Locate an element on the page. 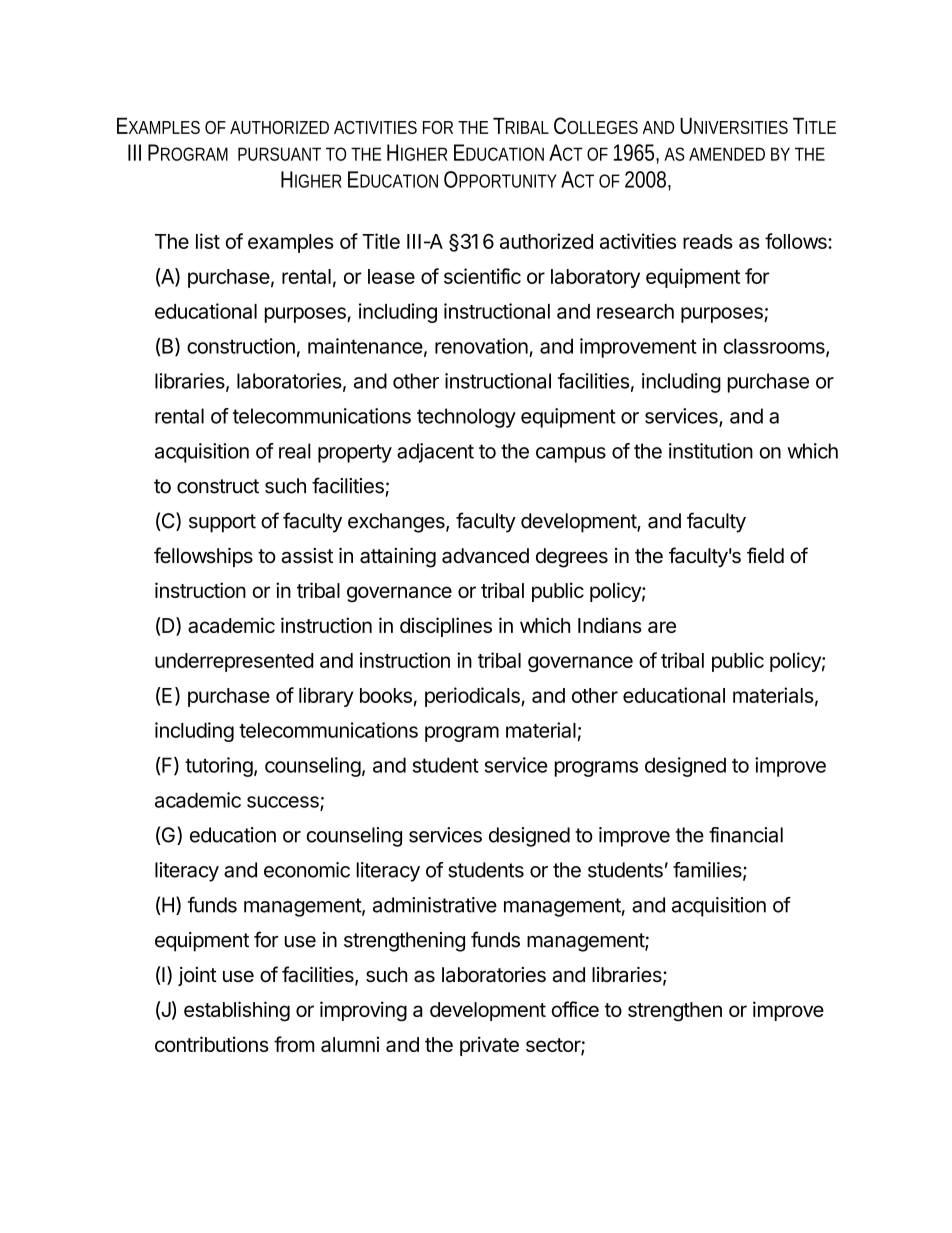  periodicals is located at coordinates (473, 697).
